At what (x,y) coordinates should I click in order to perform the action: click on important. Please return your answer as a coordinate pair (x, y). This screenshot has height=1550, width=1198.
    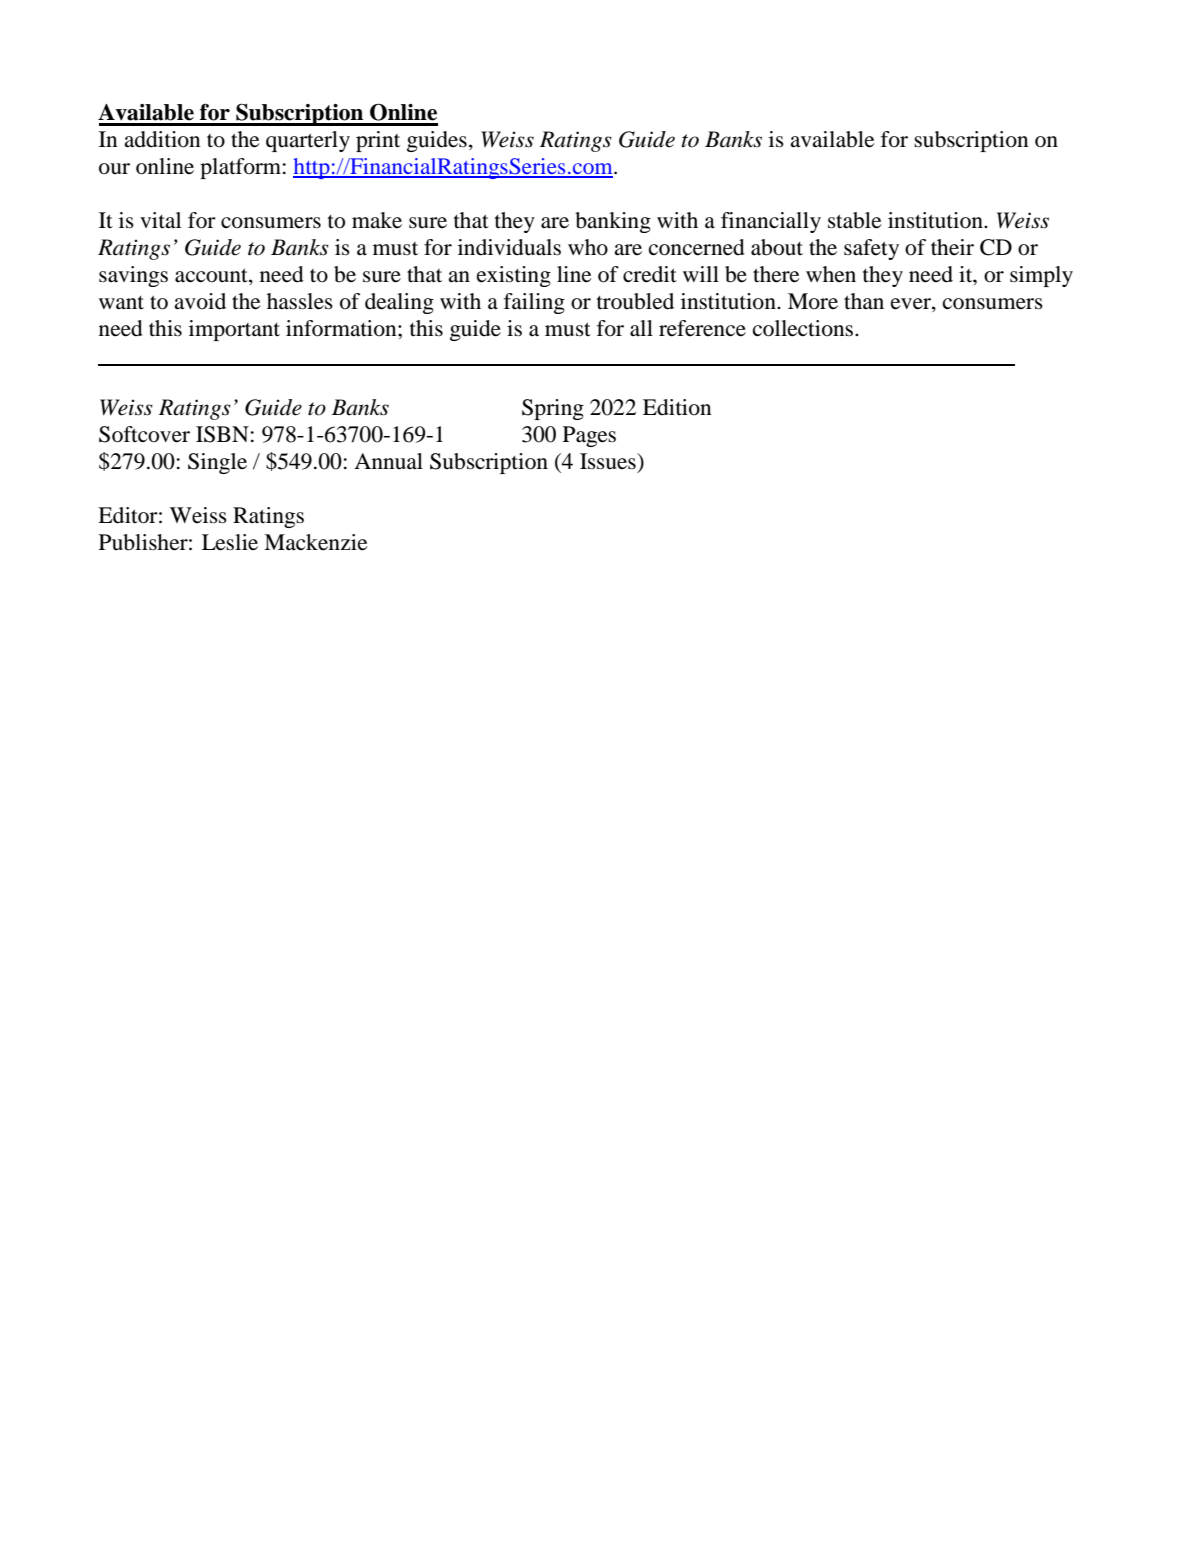
    Looking at the image, I should click on (234, 330).
